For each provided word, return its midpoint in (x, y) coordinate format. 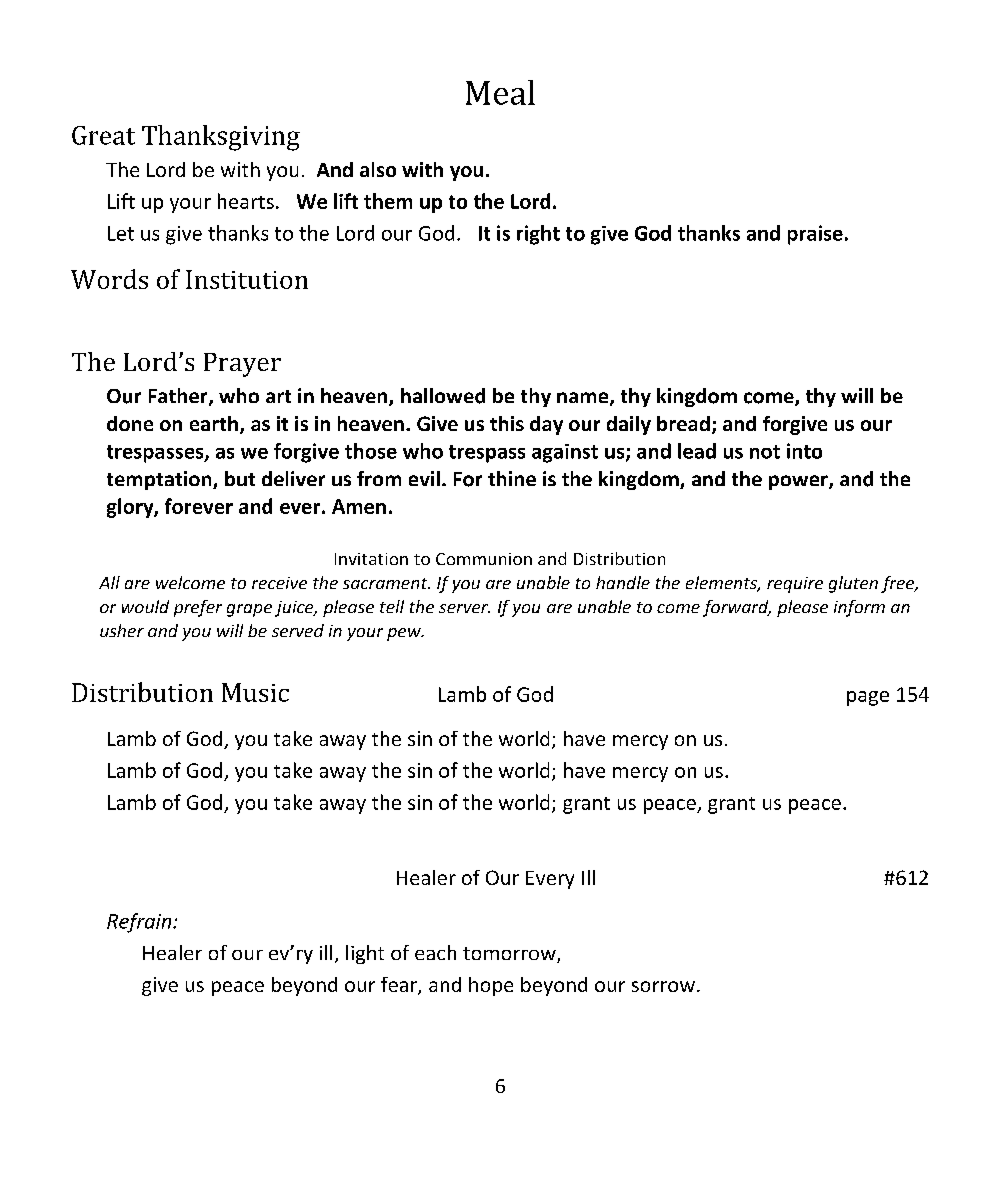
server (464, 608)
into (804, 451)
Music (255, 692)
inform (859, 608)
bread (683, 423)
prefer (198, 608)
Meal (500, 92)
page (868, 698)
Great (103, 135)
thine (512, 478)
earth (214, 423)
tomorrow (510, 955)
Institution (247, 279)
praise (815, 235)
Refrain (140, 923)
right (538, 235)
